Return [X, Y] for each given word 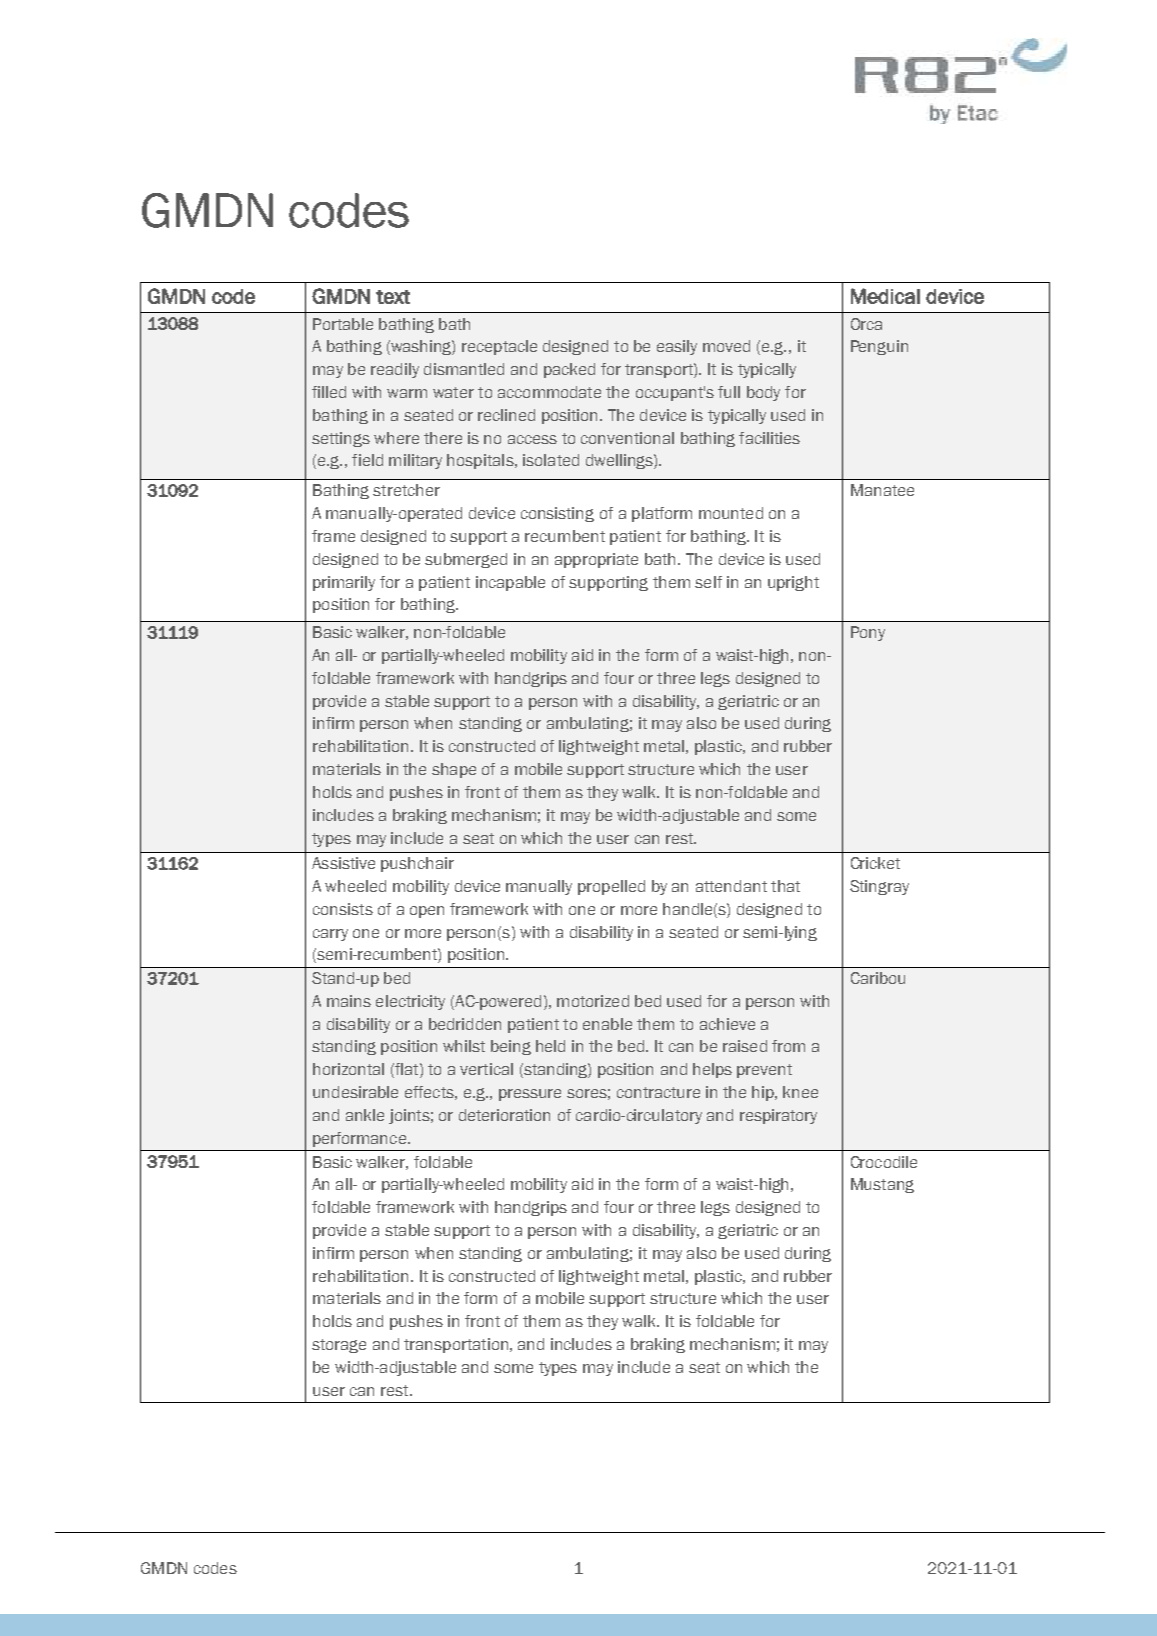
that [785, 886]
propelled [611, 887]
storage [339, 1346]
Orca [866, 324]
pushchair [417, 864]
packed [569, 370]
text [393, 297]
